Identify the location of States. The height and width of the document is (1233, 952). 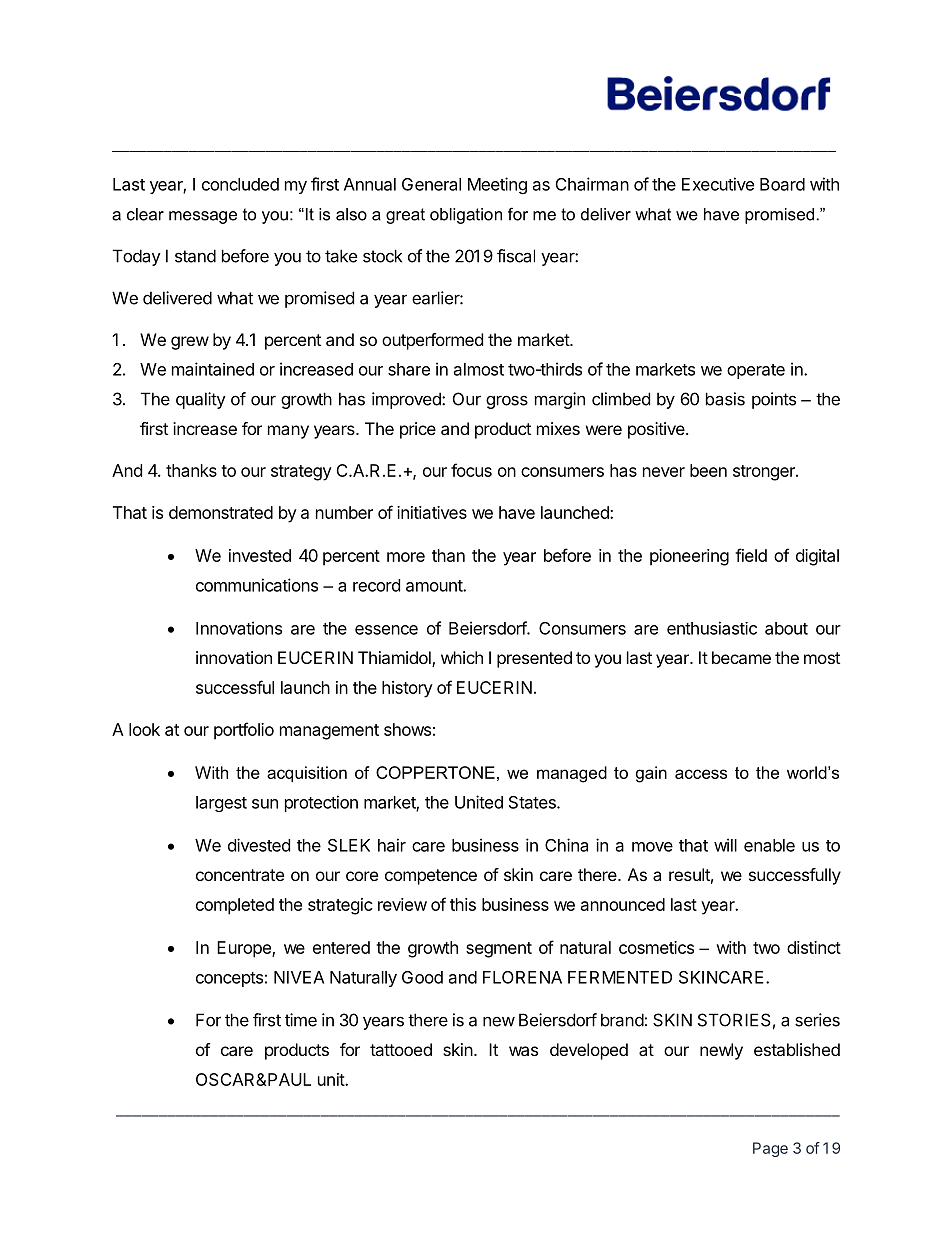
(533, 802).
